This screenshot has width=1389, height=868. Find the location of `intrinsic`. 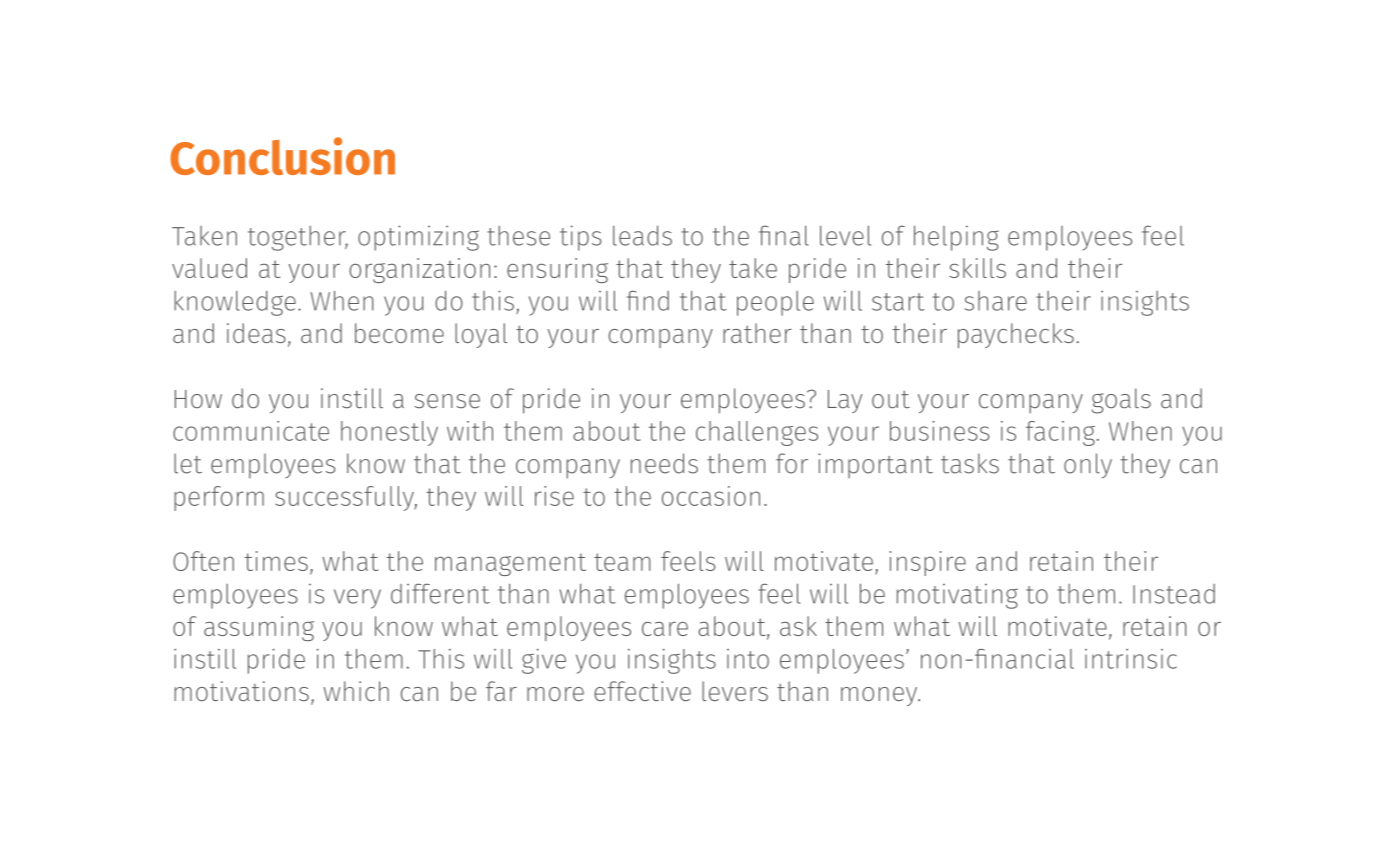

intrinsic is located at coordinates (1131, 659).
